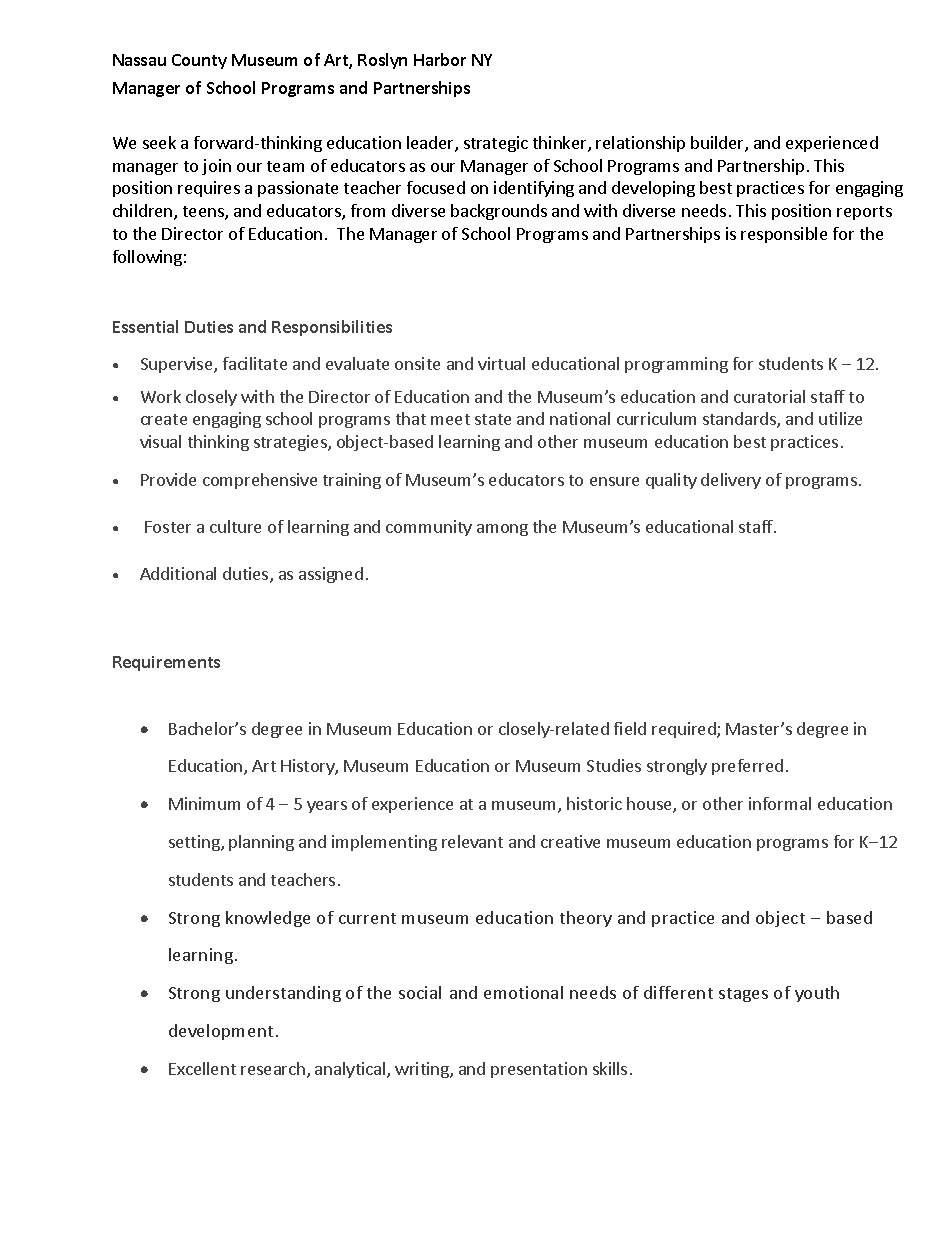 Image resolution: width=952 pixels, height=1233 pixels. I want to click on delivery, so click(731, 481).
